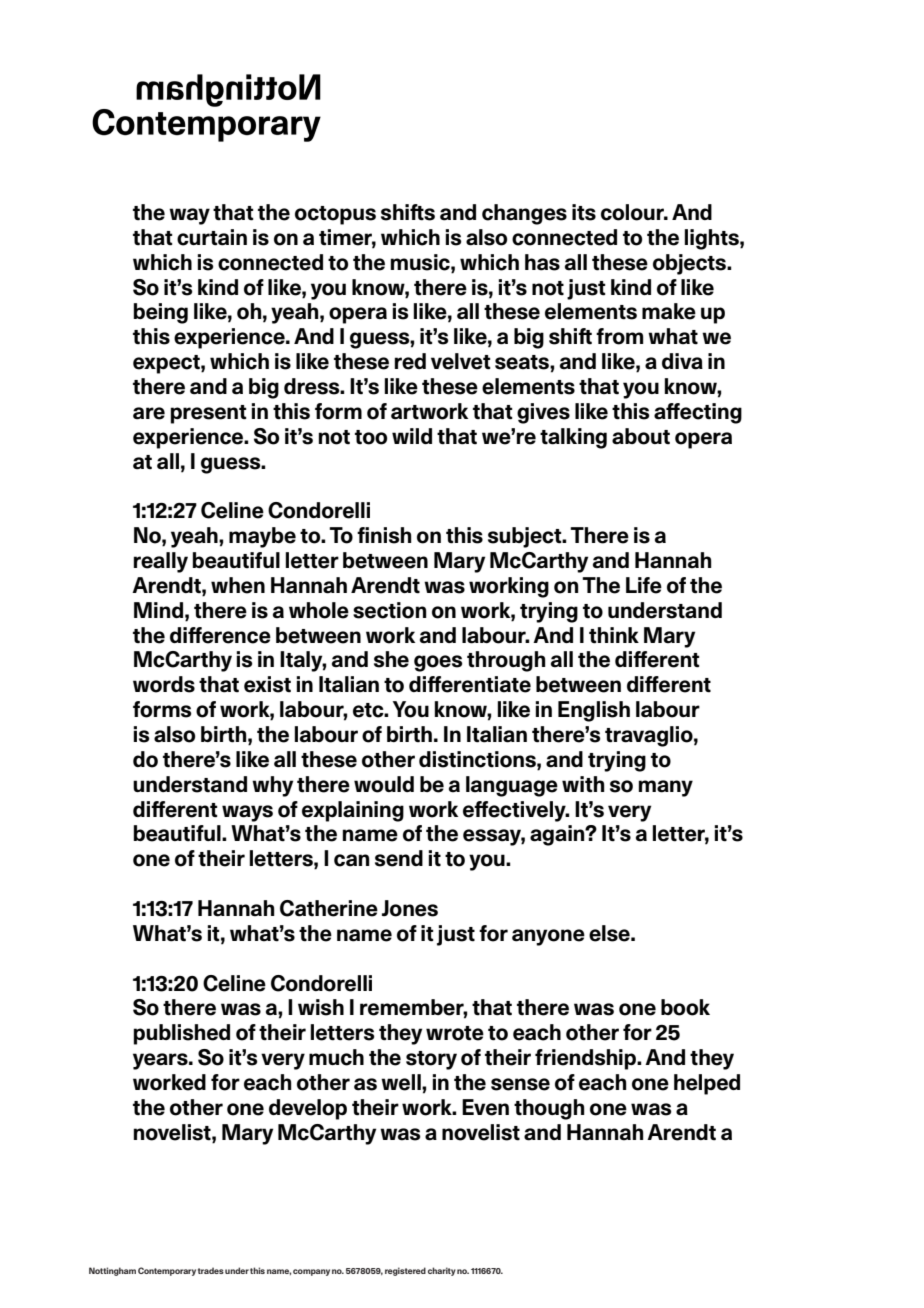 The width and height of the screenshot is (924, 1308). I want to click on changes, so click(524, 214).
